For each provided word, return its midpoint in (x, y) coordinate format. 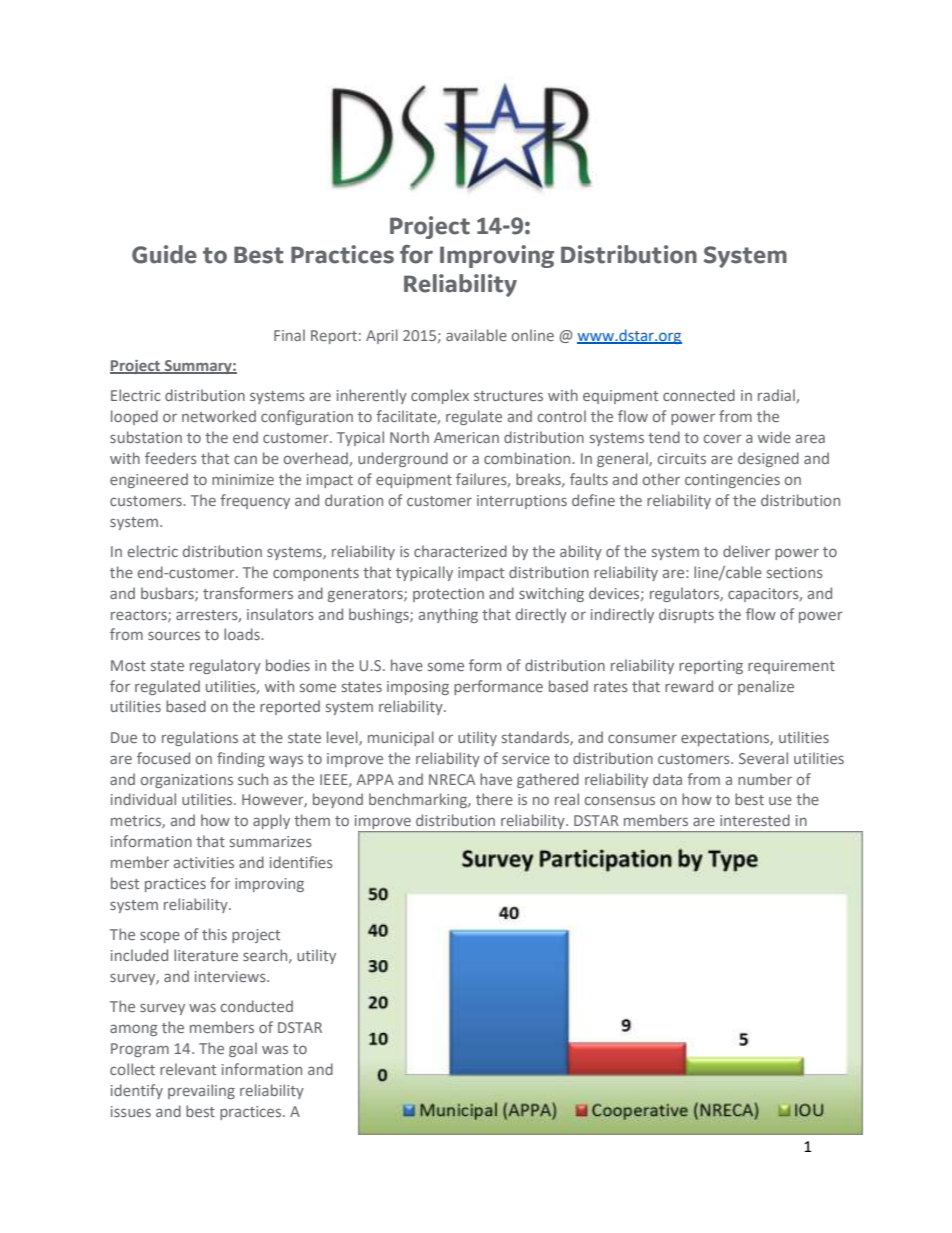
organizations (187, 781)
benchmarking (419, 800)
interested (755, 820)
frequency (255, 501)
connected (699, 395)
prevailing (201, 1091)
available (476, 335)
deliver (746, 551)
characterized (460, 551)
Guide (164, 254)
